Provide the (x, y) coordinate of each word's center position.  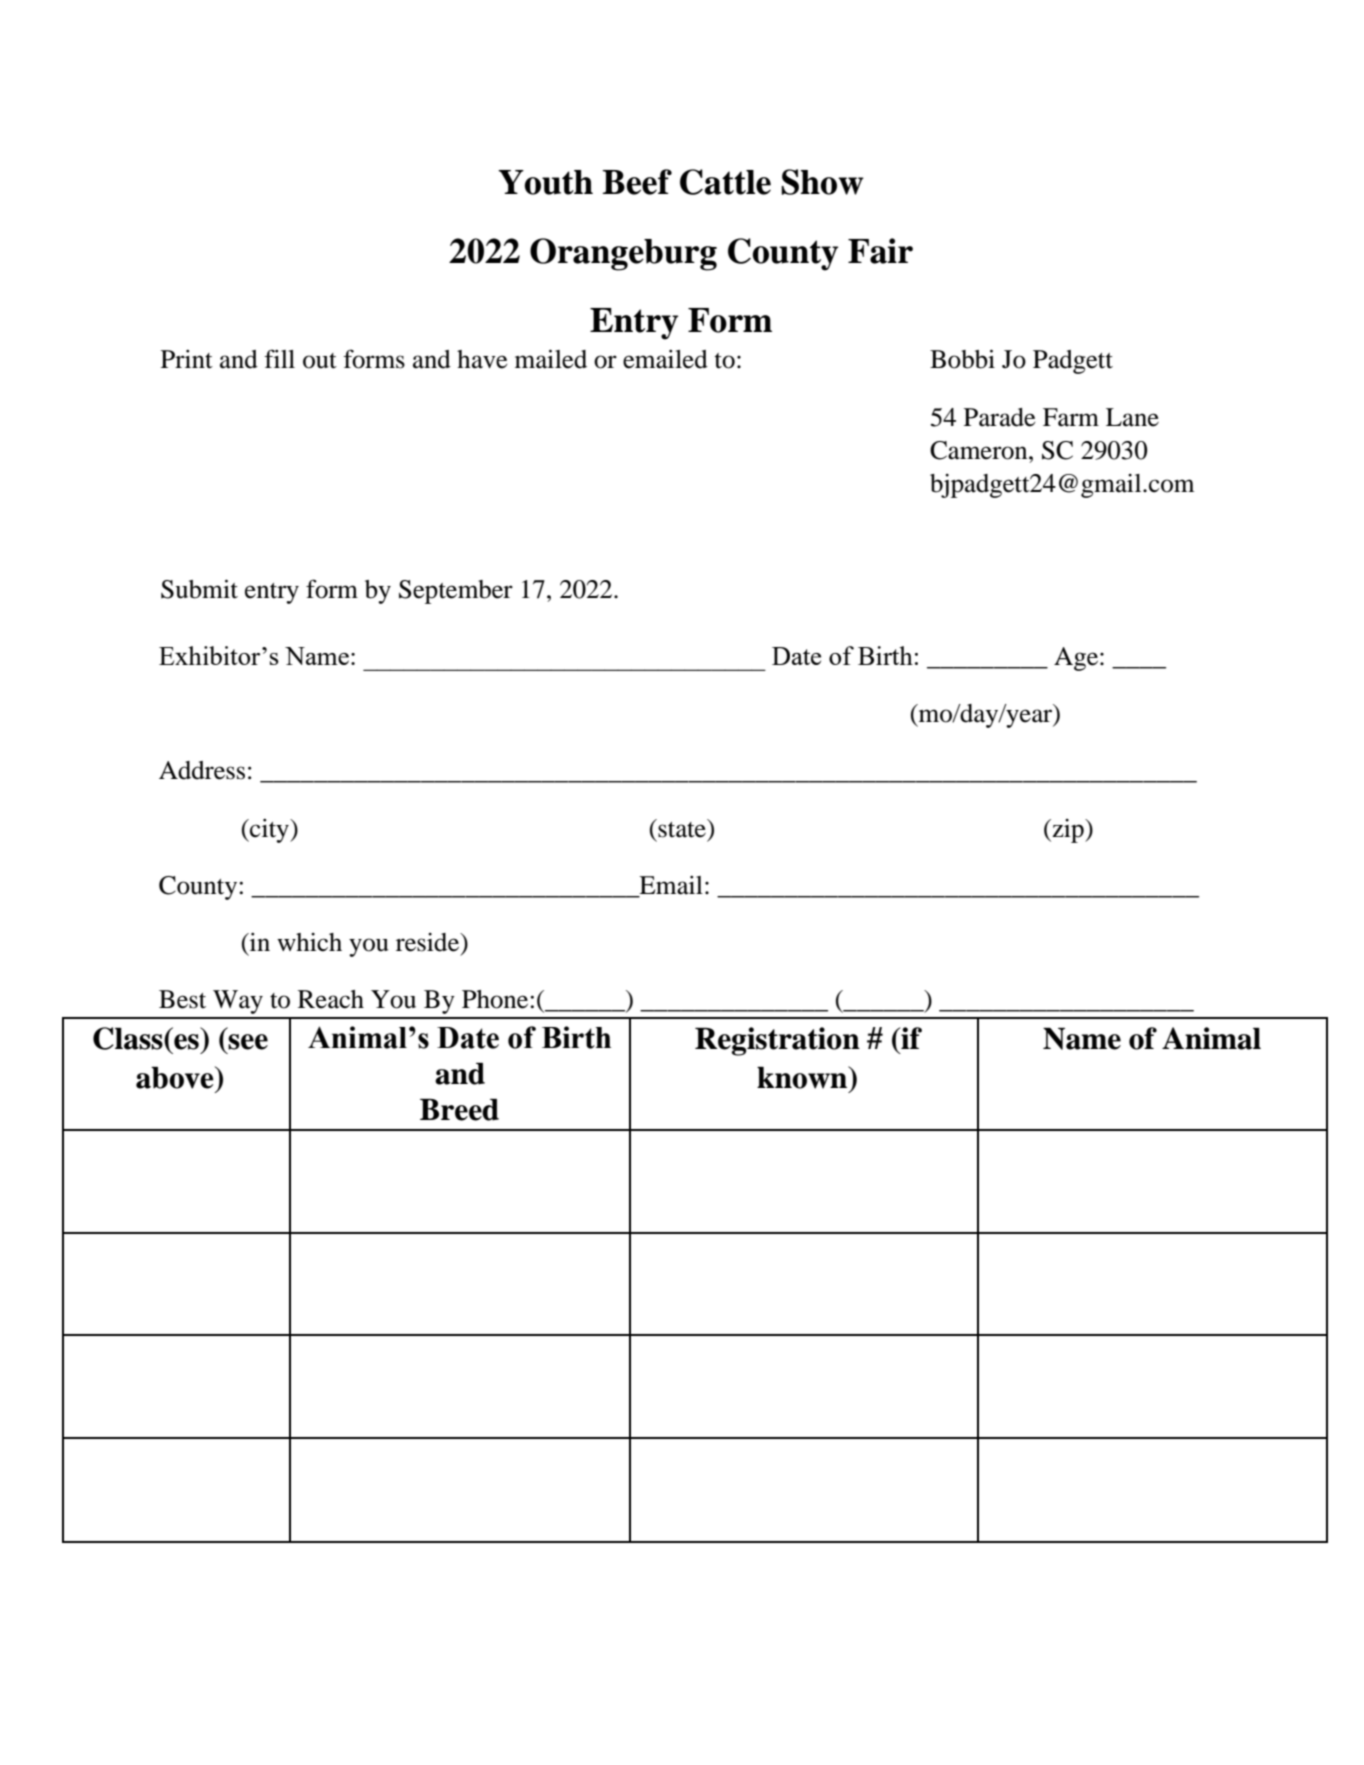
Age (1077, 659)
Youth (545, 182)
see (248, 1042)
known (803, 1077)
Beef (637, 182)
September (456, 592)
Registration (777, 1041)
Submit (199, 589)
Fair (880, 251)
